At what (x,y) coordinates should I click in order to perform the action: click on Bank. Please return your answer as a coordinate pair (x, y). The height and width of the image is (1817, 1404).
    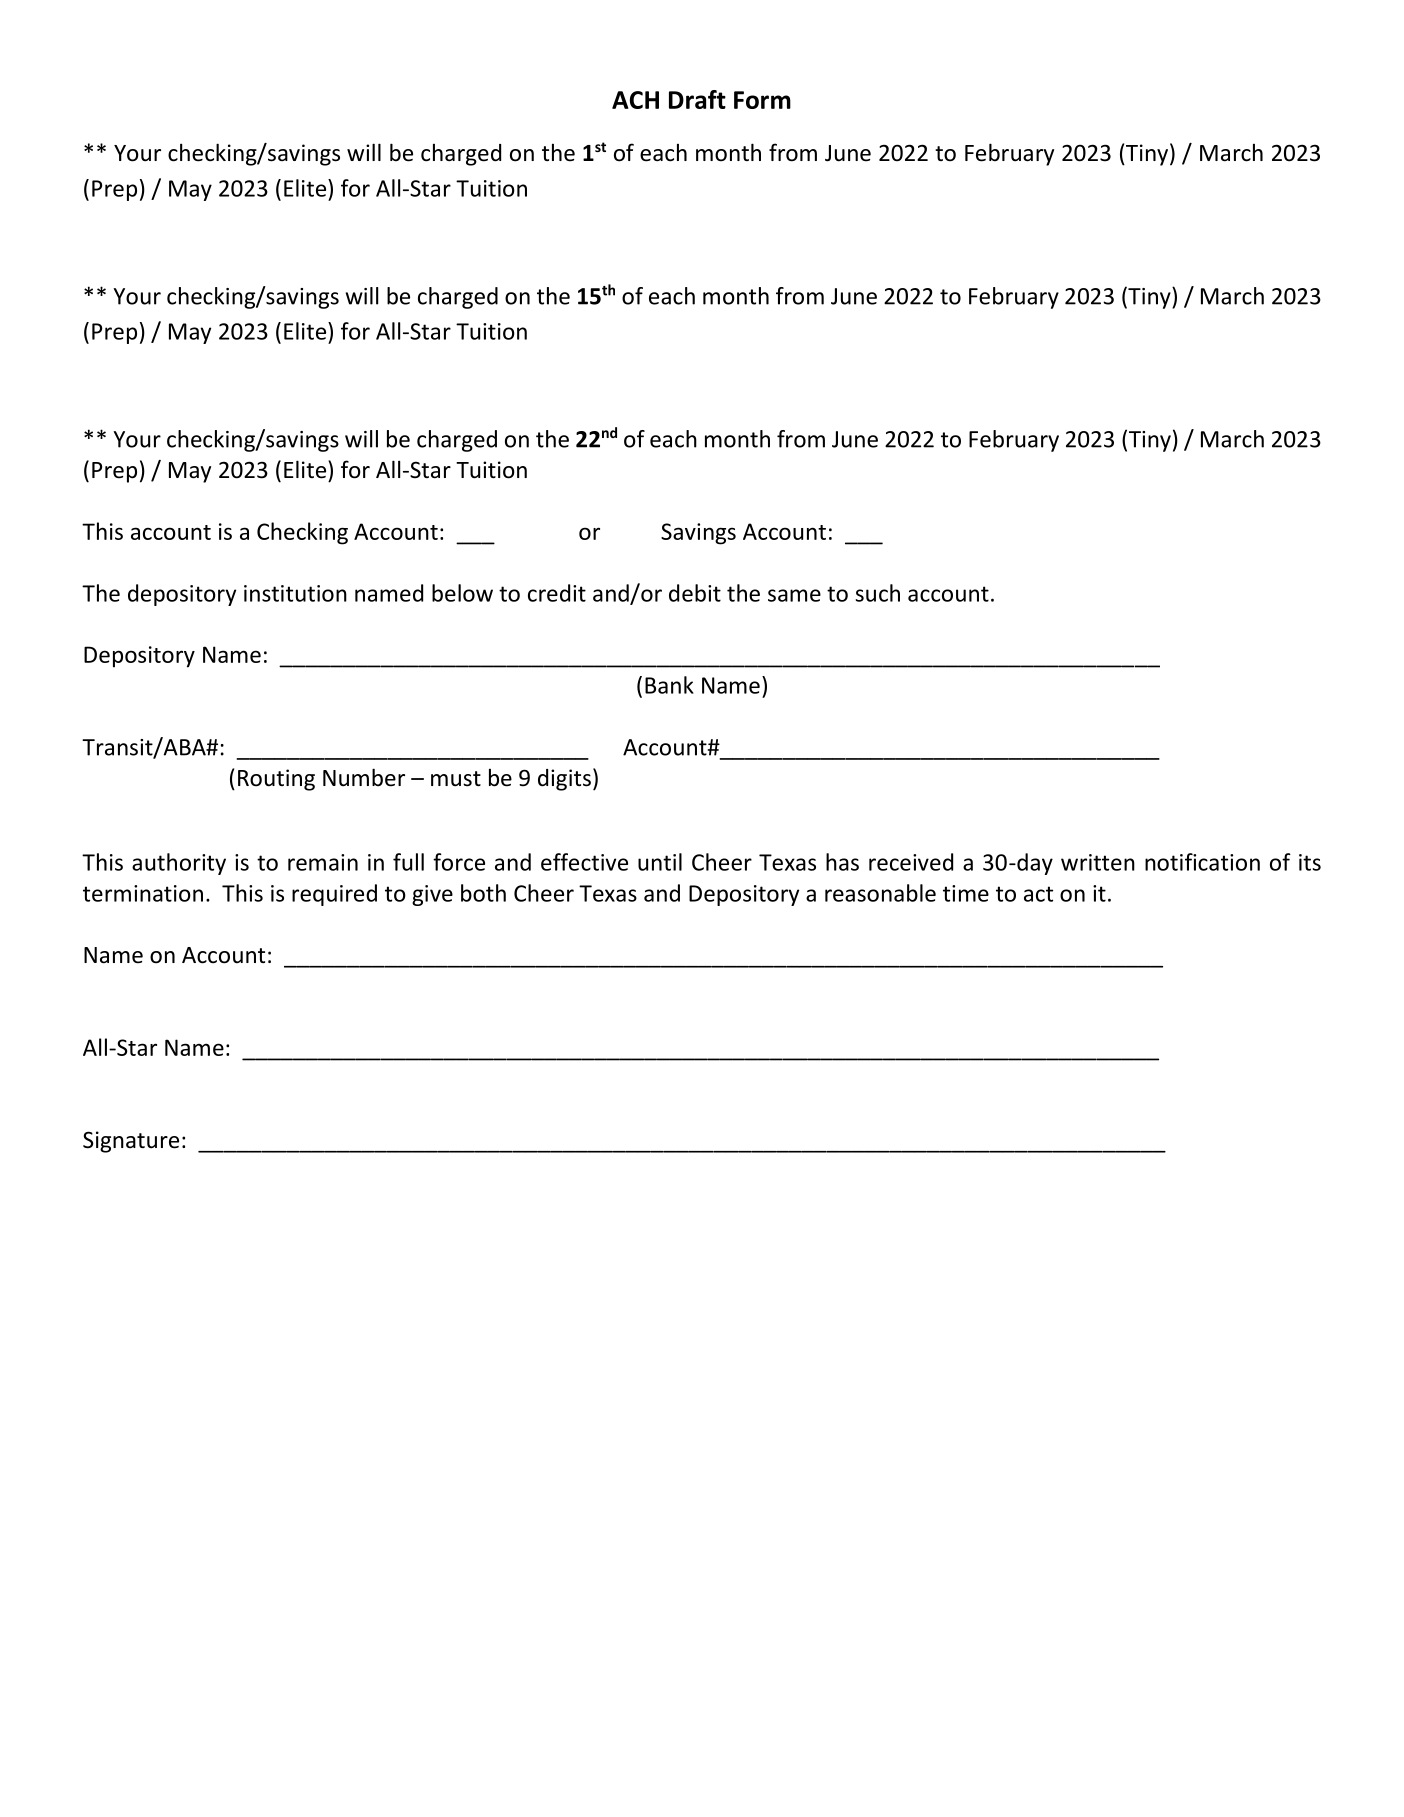
    Looking at the image, I should click on (669, 685).
